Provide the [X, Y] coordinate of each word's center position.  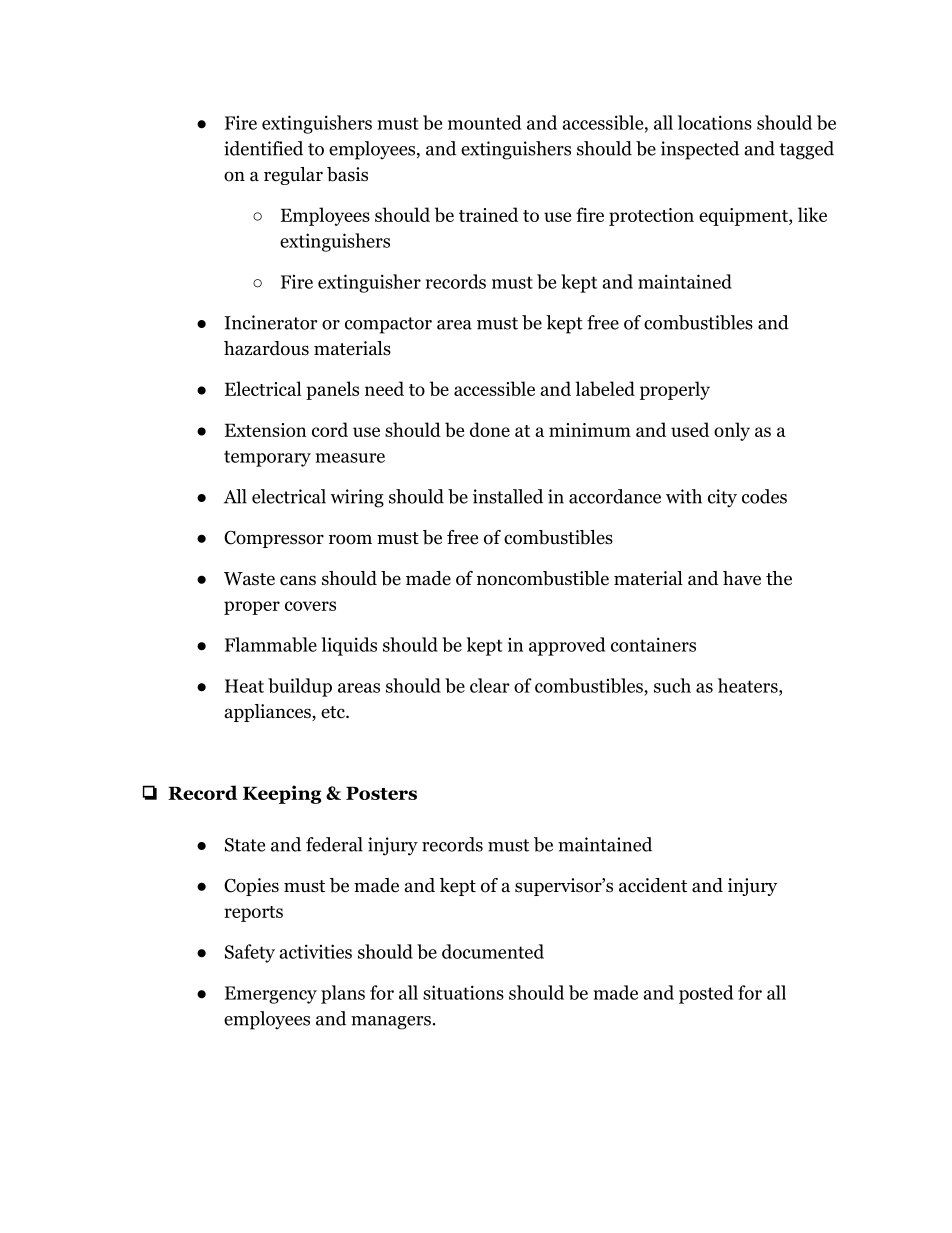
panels [332, 390]
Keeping [282, 794]
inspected [700, 150]
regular [293, 176]
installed [508, 496]
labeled [605, 388]
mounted [484, 122]
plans [343, 994]
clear [490, 685]
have [742, 578]
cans [298, 580]
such [672, 685]
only [732, 431]
